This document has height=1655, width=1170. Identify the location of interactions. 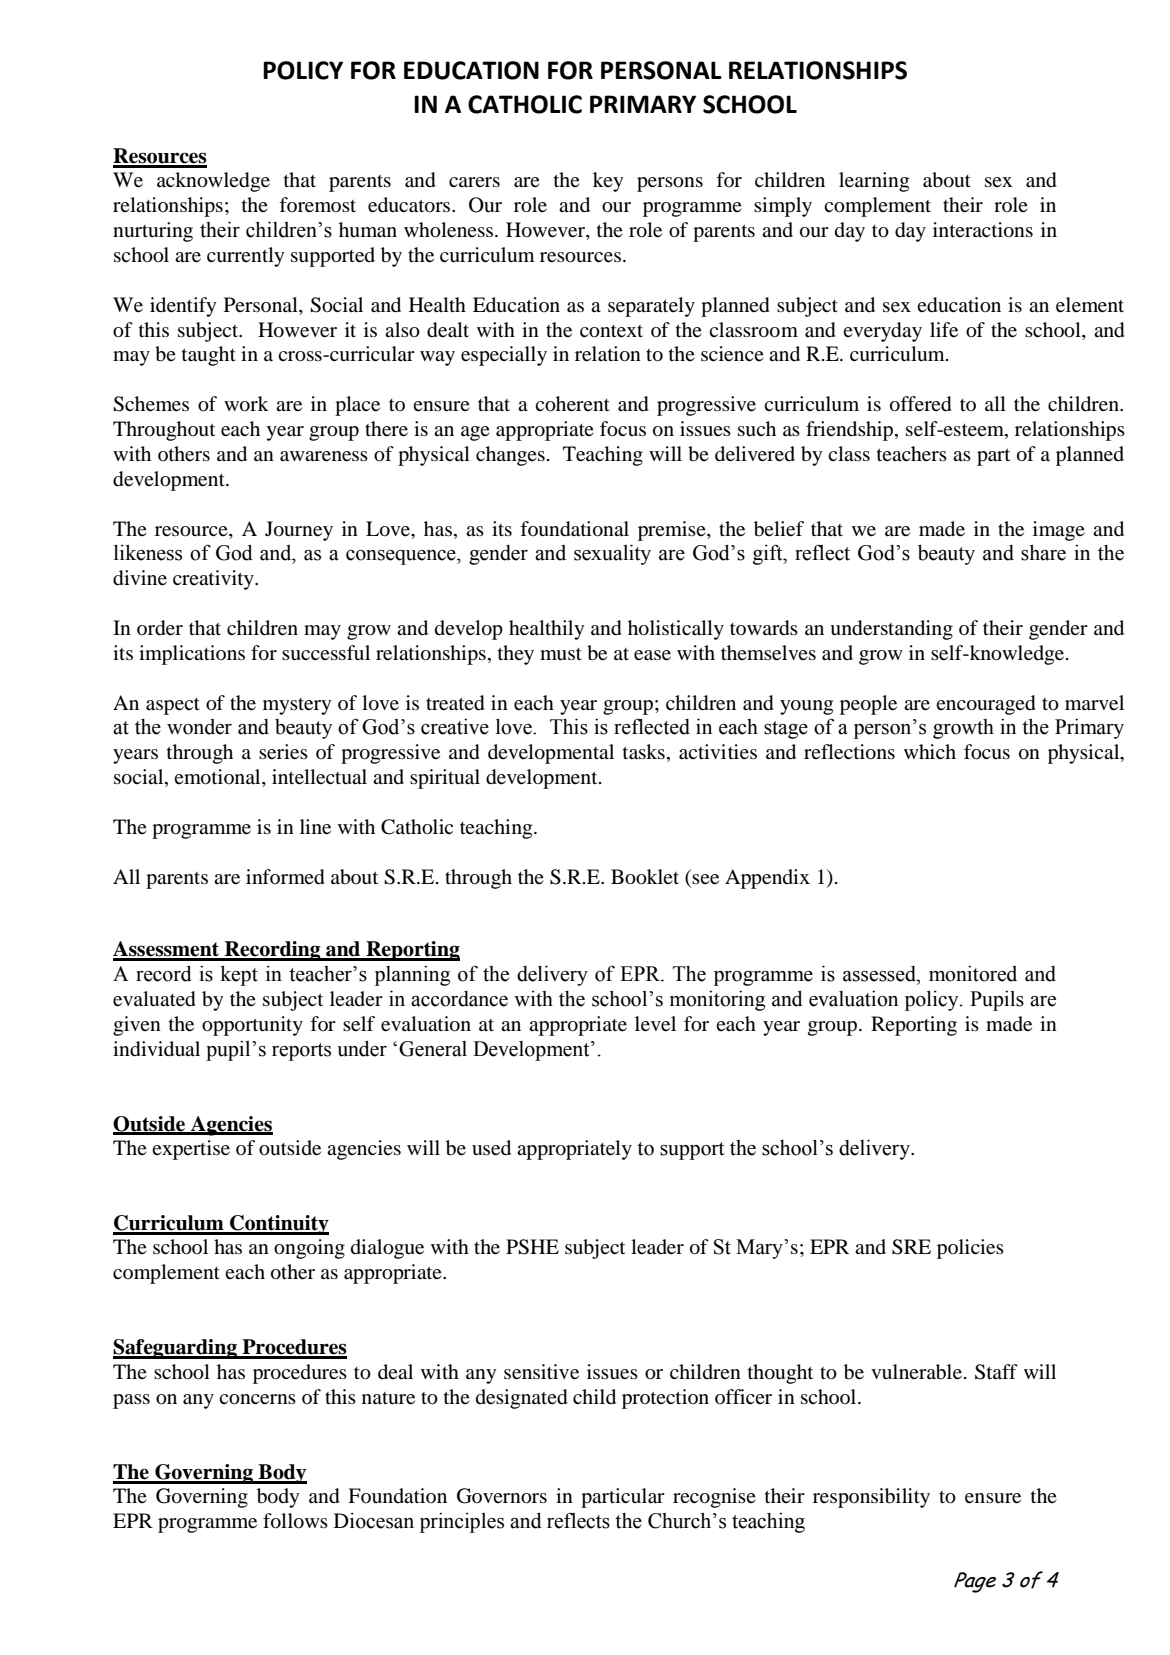
(983, 230).
